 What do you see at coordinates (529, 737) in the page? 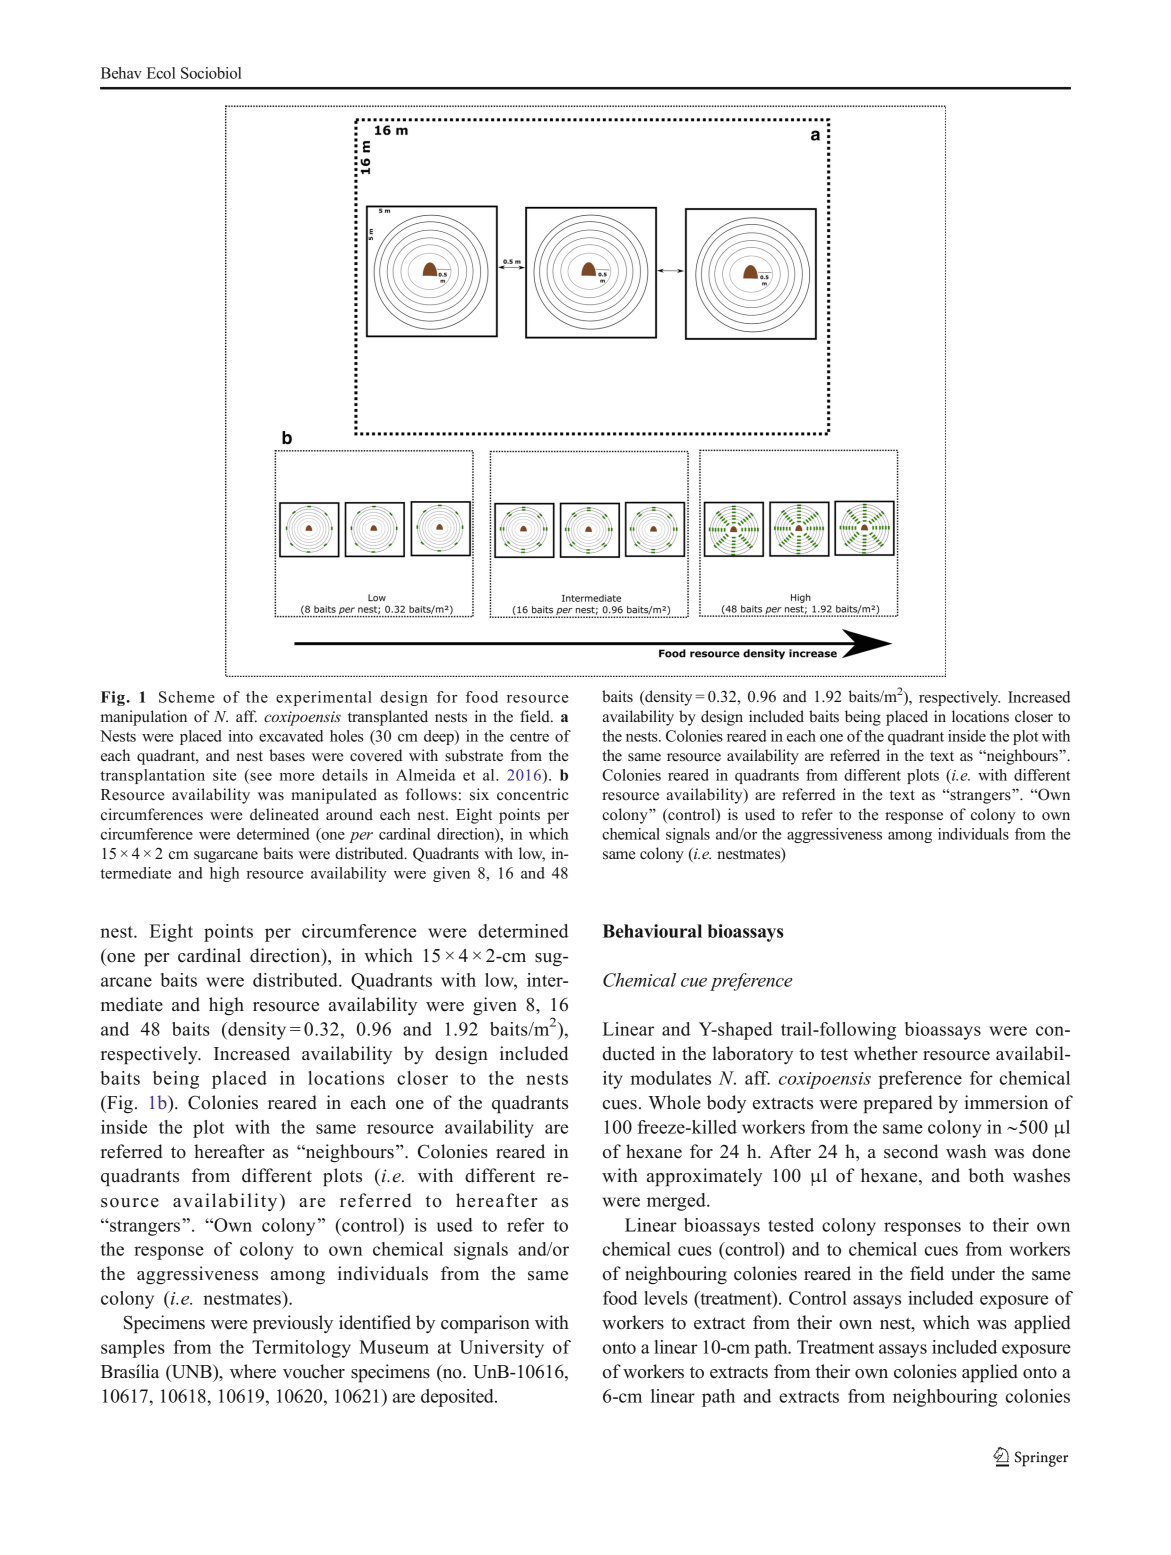
I see `centre` at bounding box center [529, 737].
